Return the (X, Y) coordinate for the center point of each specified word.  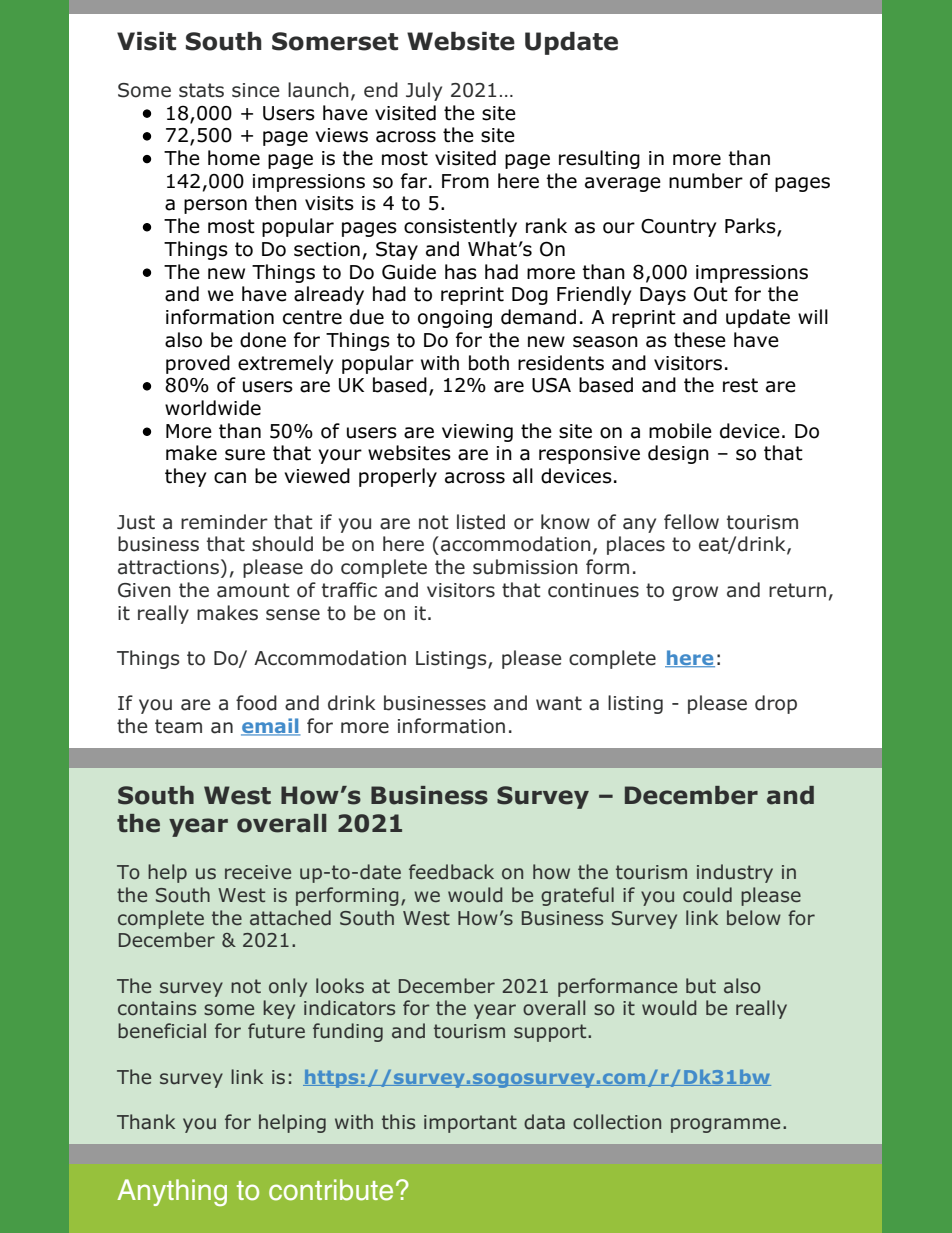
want (559, 703)
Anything (172, 1192)
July (424, 91)
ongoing (455, 319)
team (178, 726)
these (700, 340)
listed (481, 522)
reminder (224, 522)
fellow (691, 522)
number (706, 181)
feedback (451, 872)
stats (201, 90)
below (754, 918)
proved (198, 364)
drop (776, 704)
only (288, 987)
